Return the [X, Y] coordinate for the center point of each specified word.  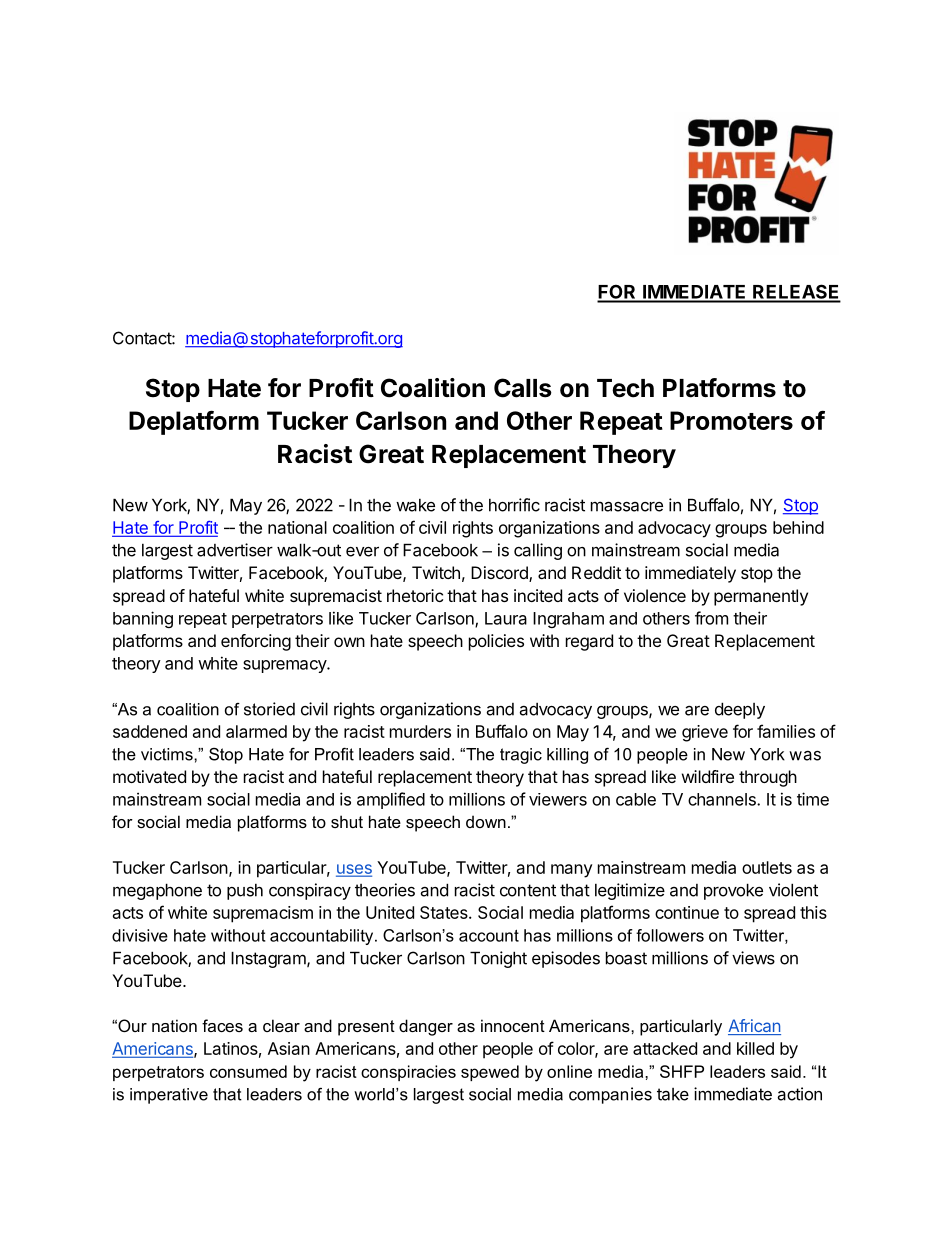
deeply [740, 710]
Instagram [269, 959]
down [486, 821]
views [753, 958]
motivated [149, 776]
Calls [523, 388]
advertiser [235, 550]
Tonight [498, 959]
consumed [248, 1071]
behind [798, 527]
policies [496, 642]
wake [415, 505]
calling [538, 551]
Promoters [731, 420]
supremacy [285, 666]
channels [723, 799]
